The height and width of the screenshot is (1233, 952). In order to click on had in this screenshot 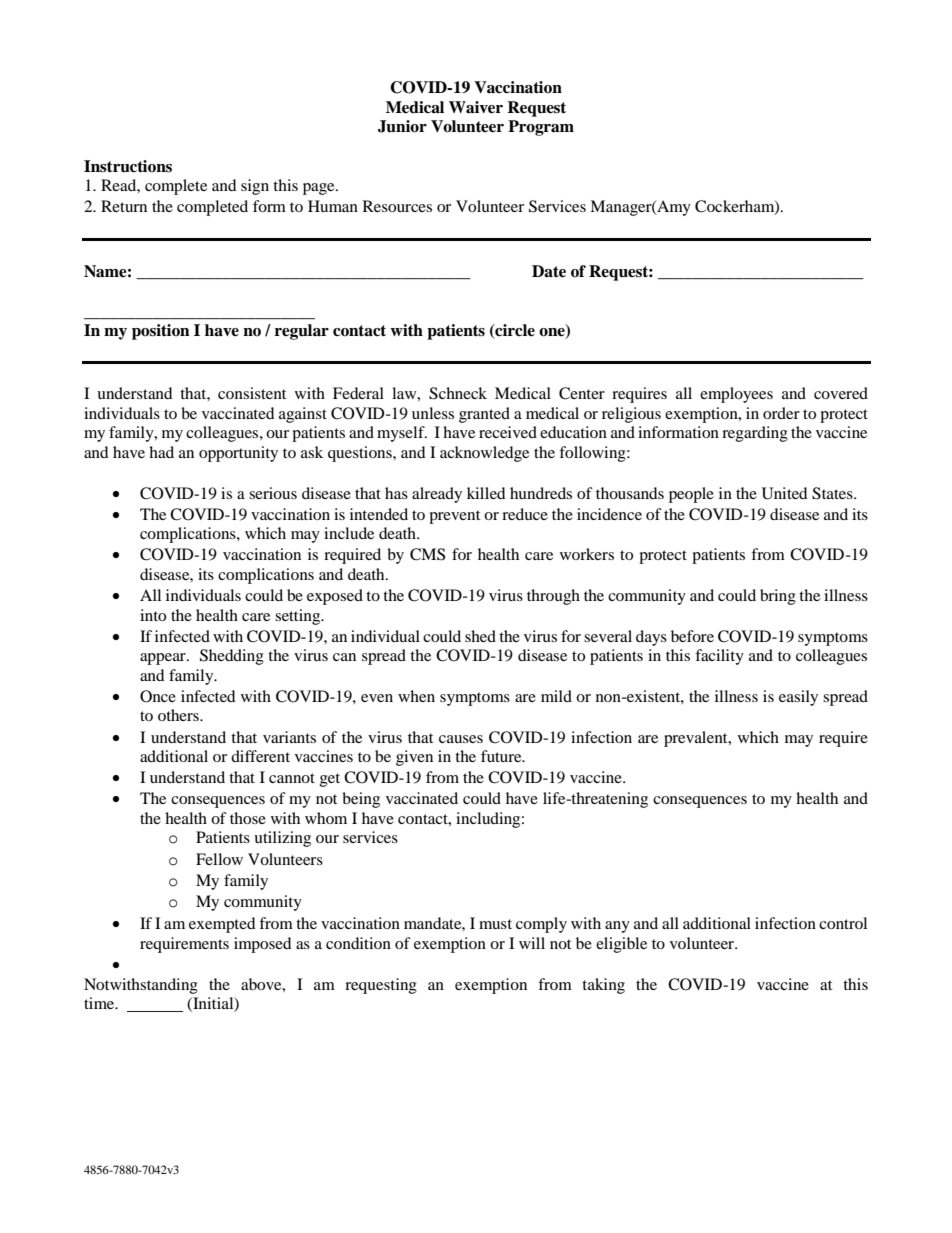, I will do `click(161, 452)`.
